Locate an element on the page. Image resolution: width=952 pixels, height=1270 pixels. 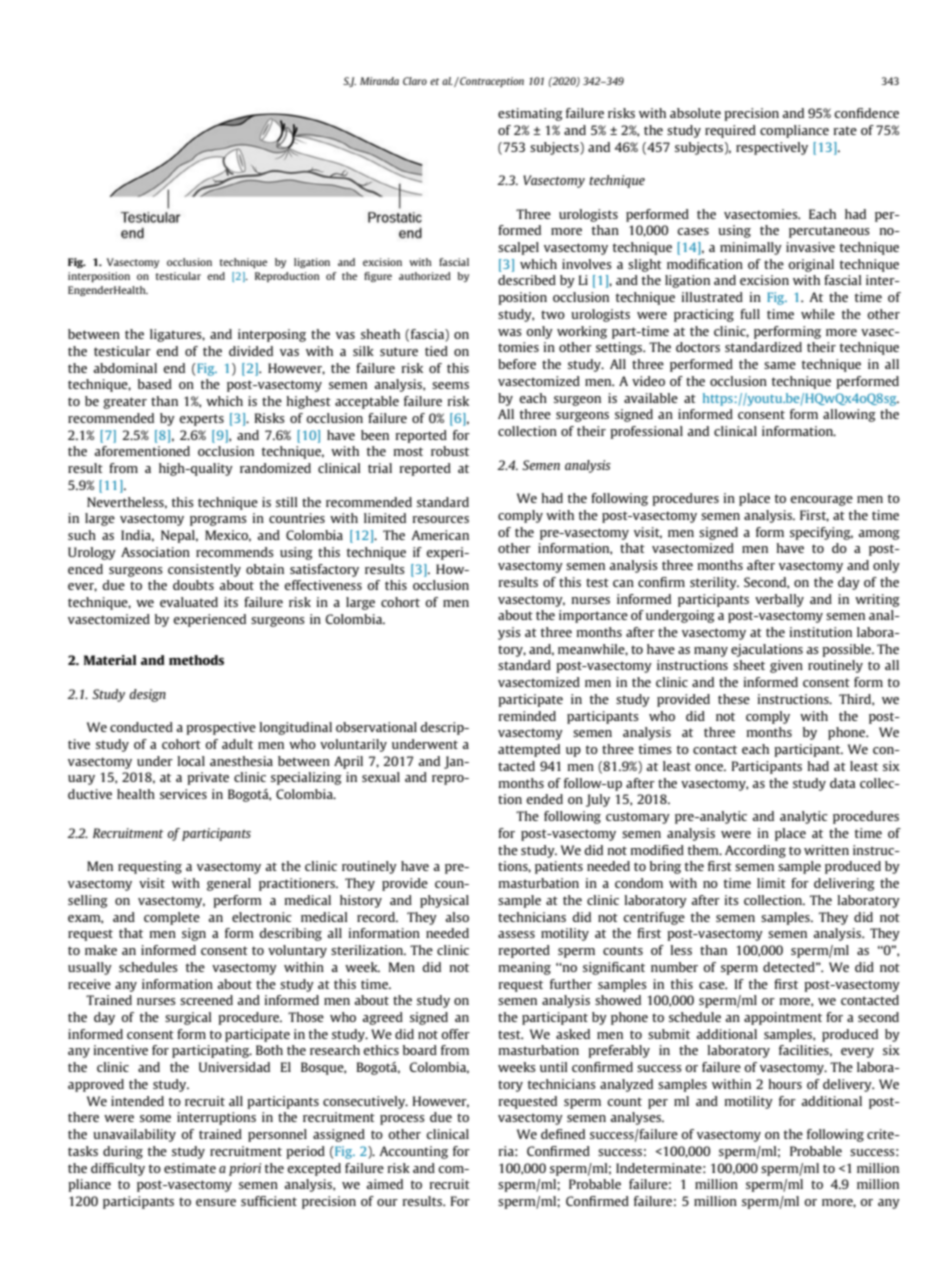
According is located at coordinates (755, 851).
